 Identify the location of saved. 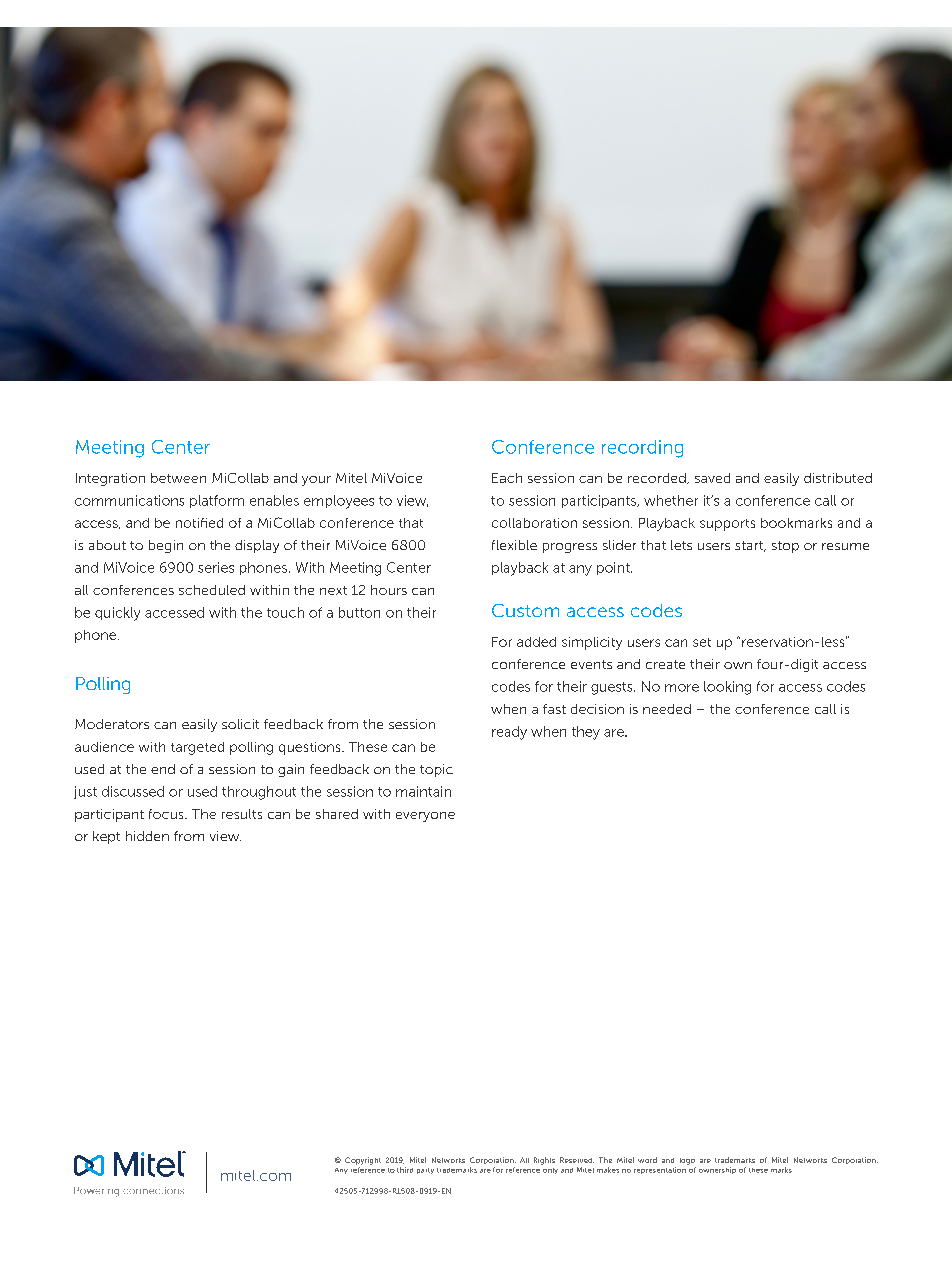
(712, 478).
